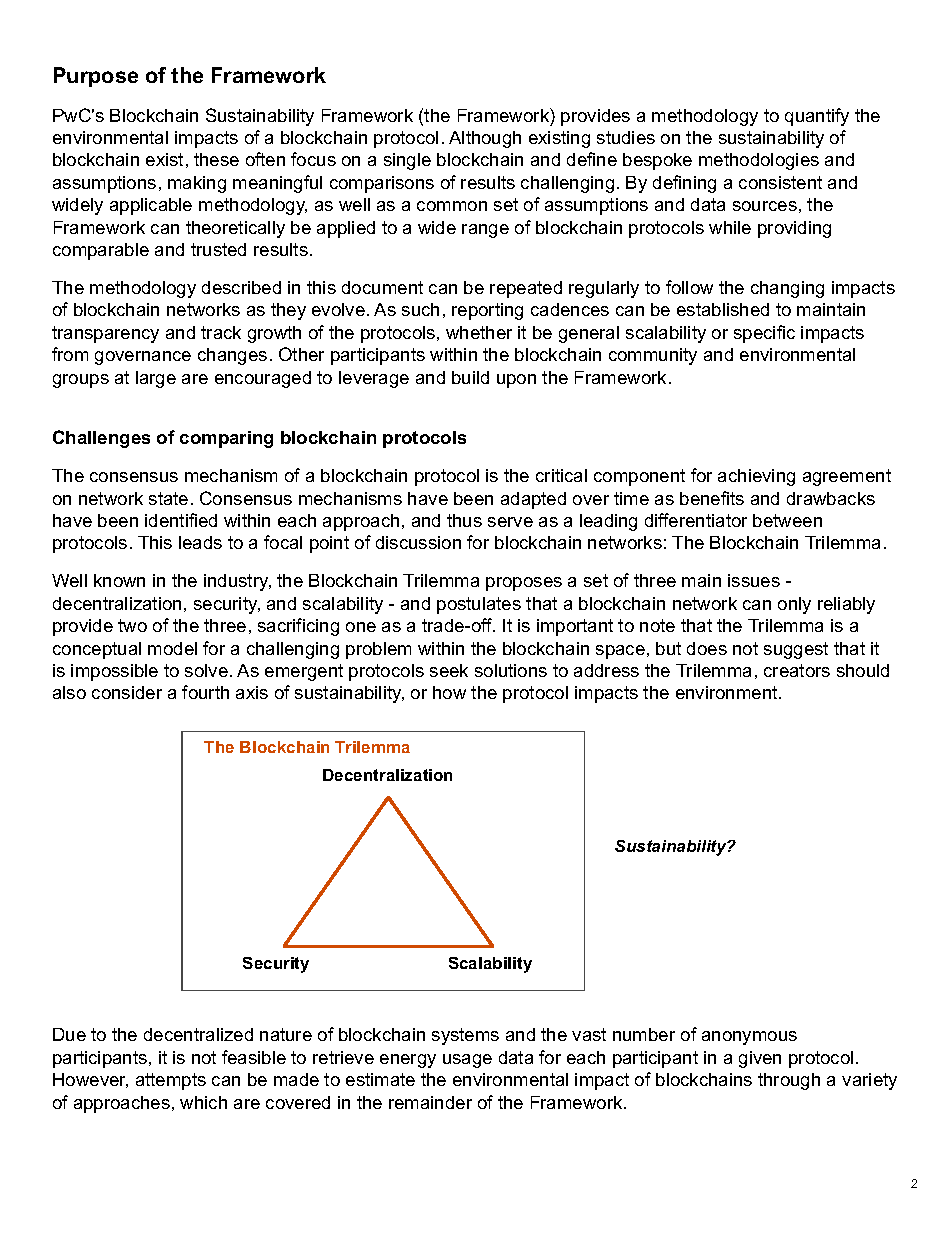 The width and height of the page is (952, 1233). What do you see at coordinates (789, 1081) in the page?
I see `through` at bounding box center [789, 1081].
